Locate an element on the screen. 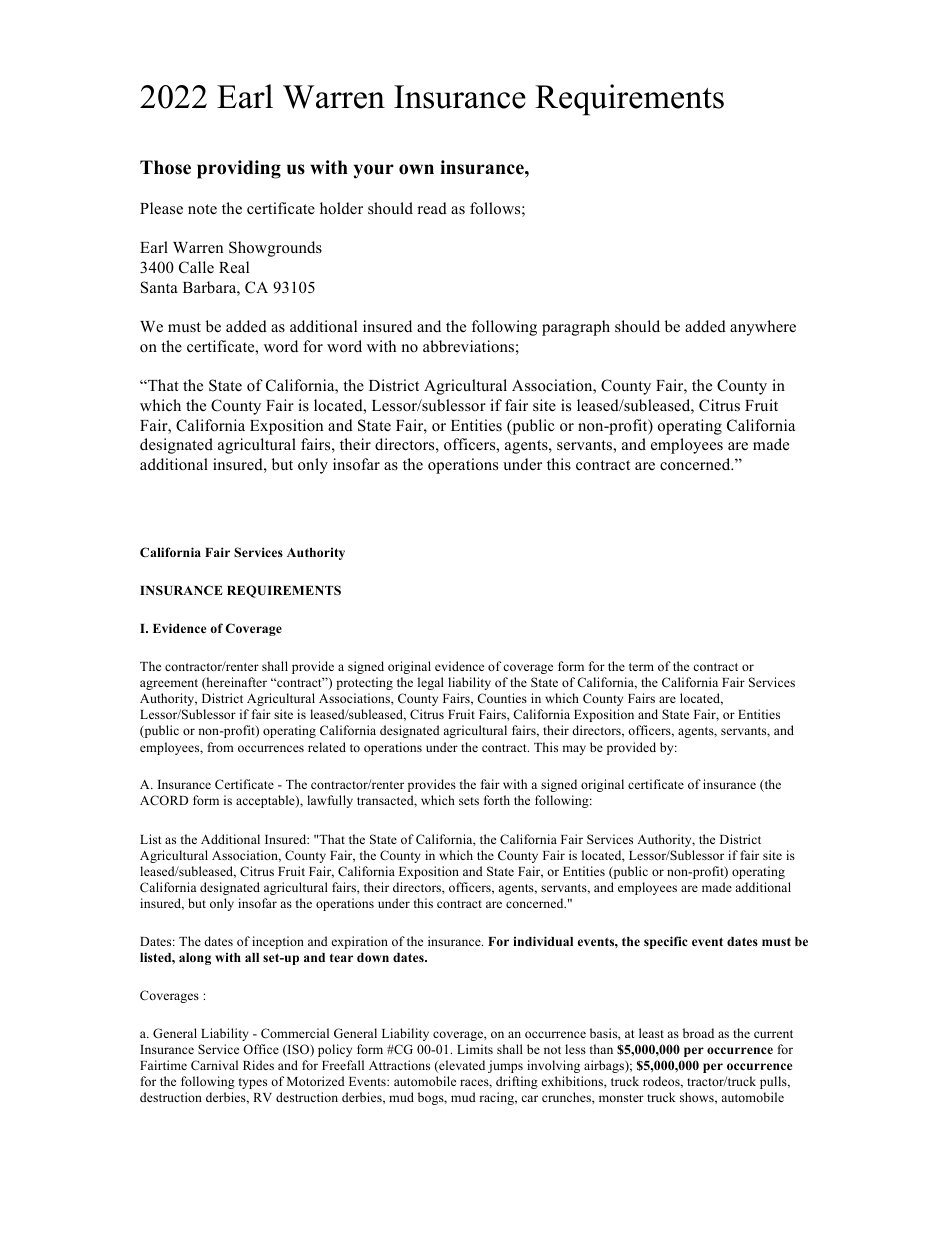 This screenshot has width=952, height=1233. read is located at coordinates (432, 208).
